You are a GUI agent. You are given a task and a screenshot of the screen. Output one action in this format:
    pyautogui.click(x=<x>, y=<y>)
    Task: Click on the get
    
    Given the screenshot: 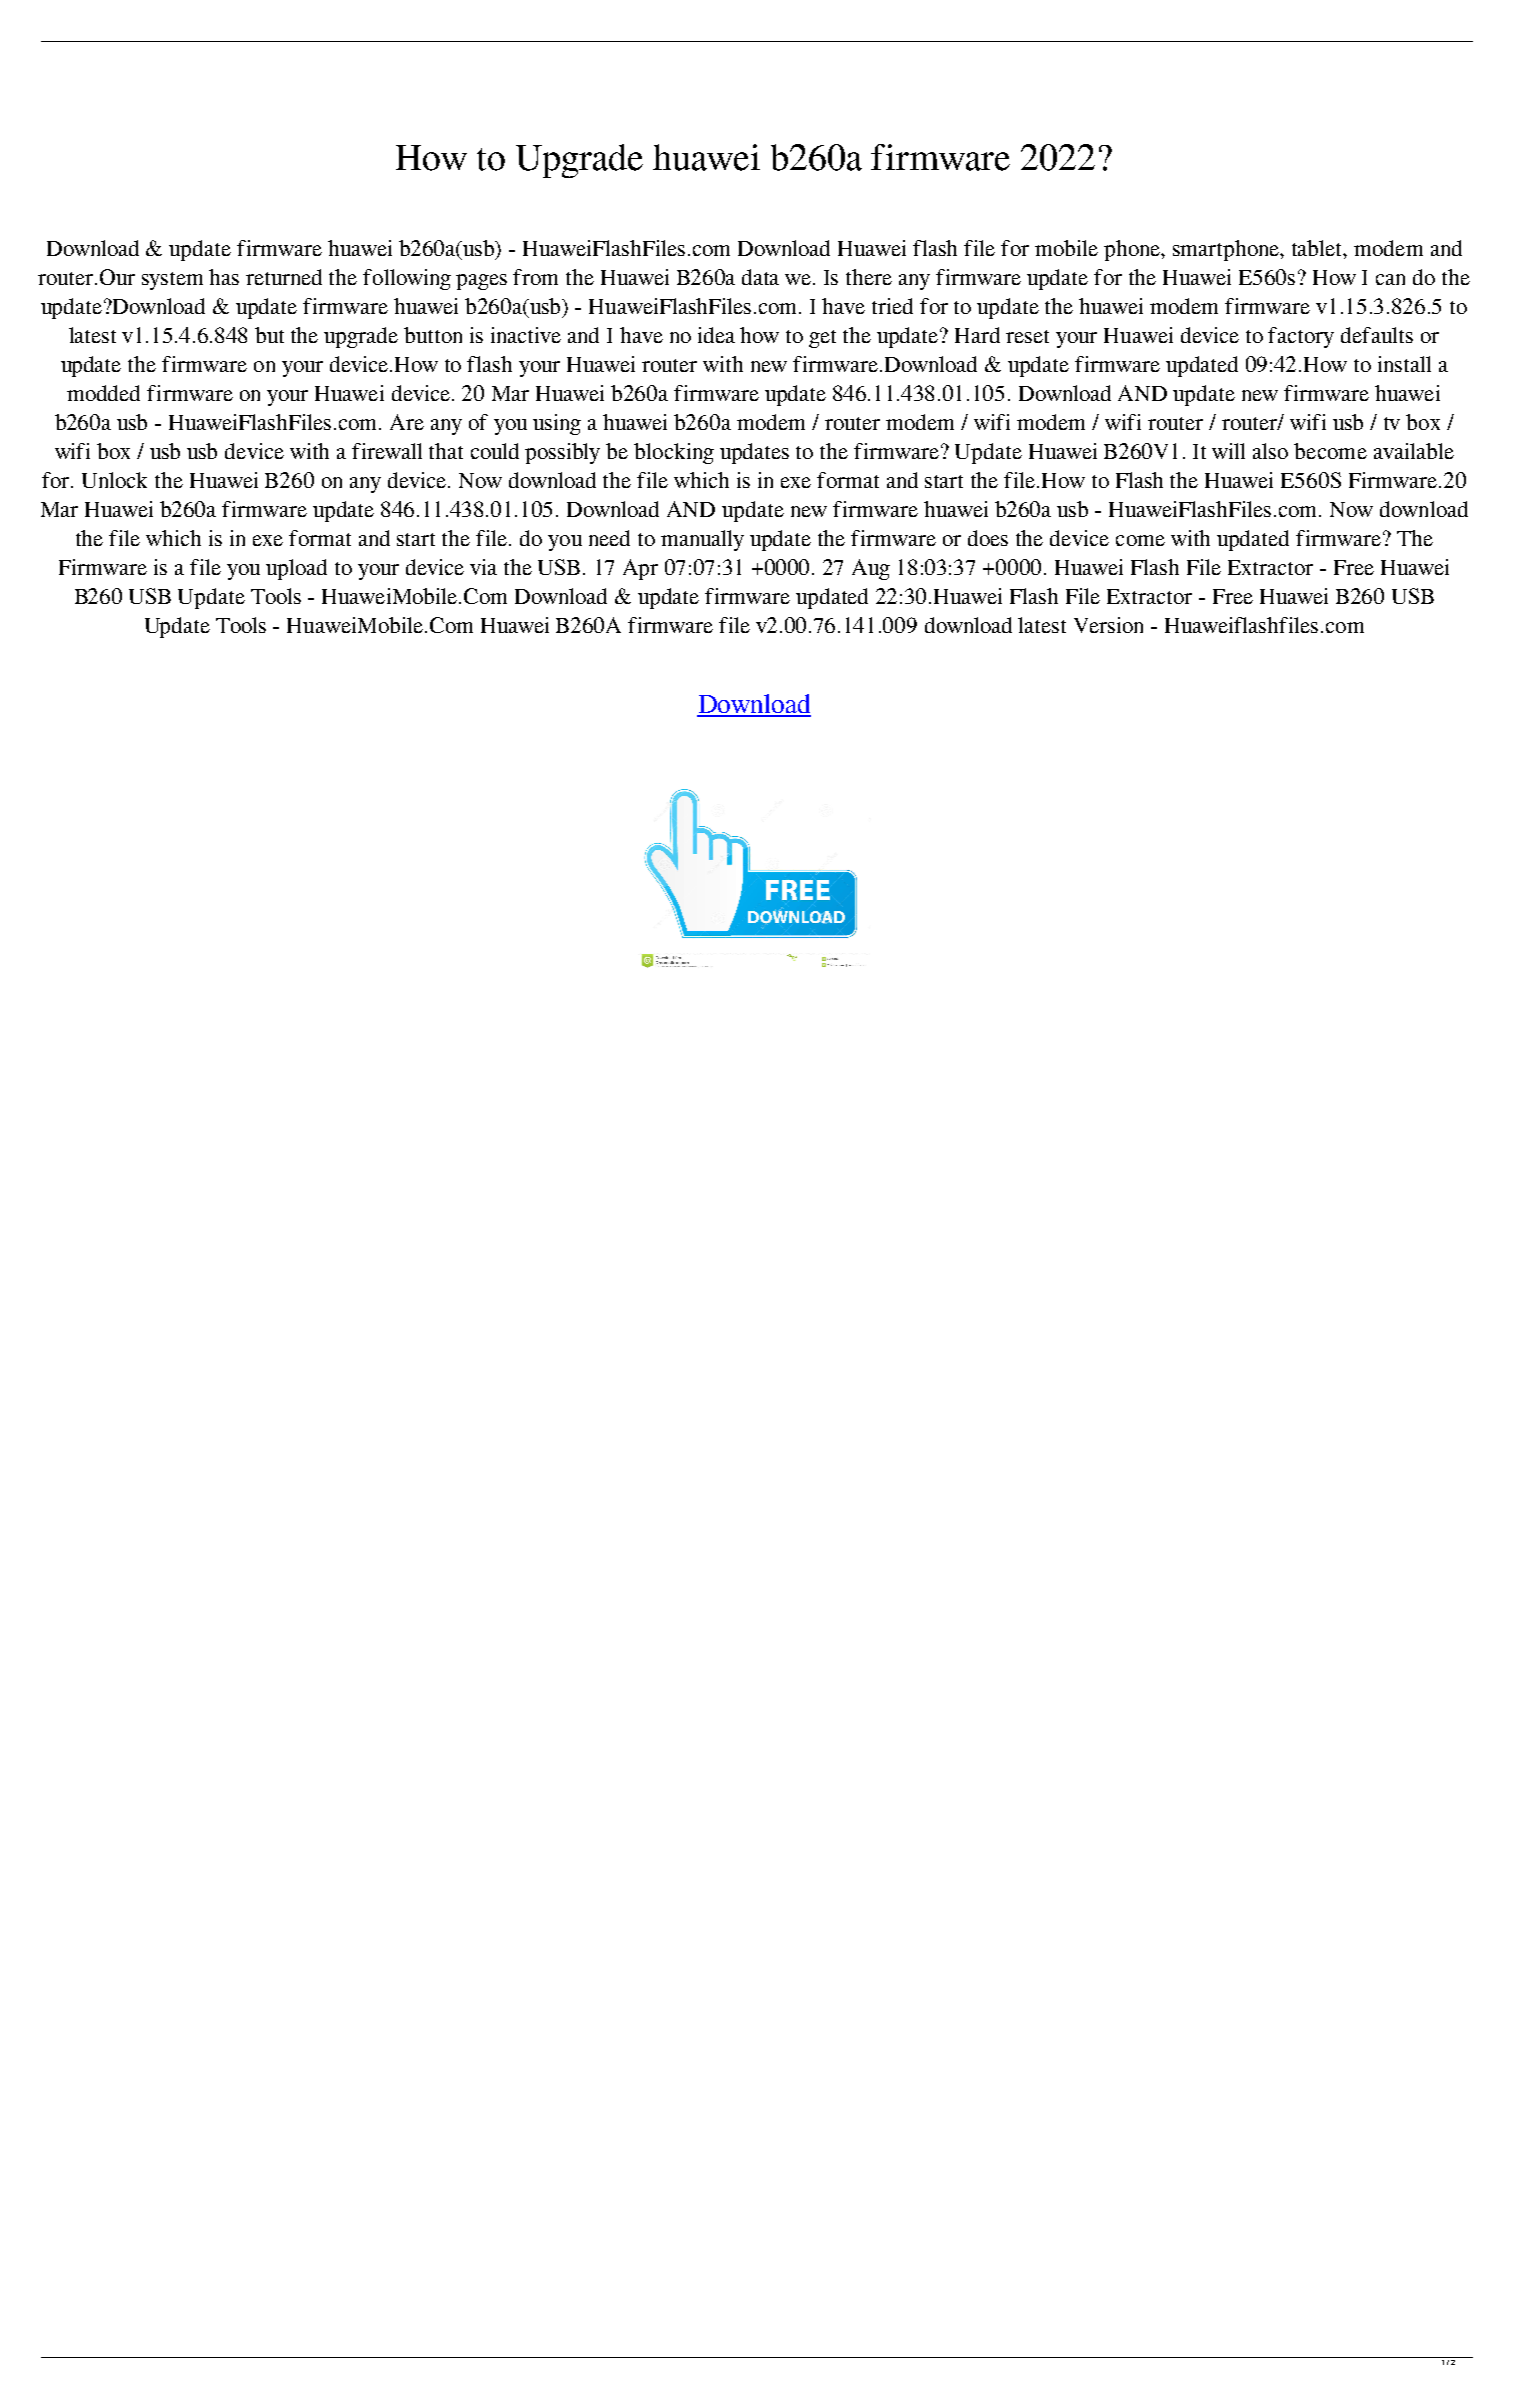 What is the action you would take?
    pyautogui.click(x=822, y=339)
